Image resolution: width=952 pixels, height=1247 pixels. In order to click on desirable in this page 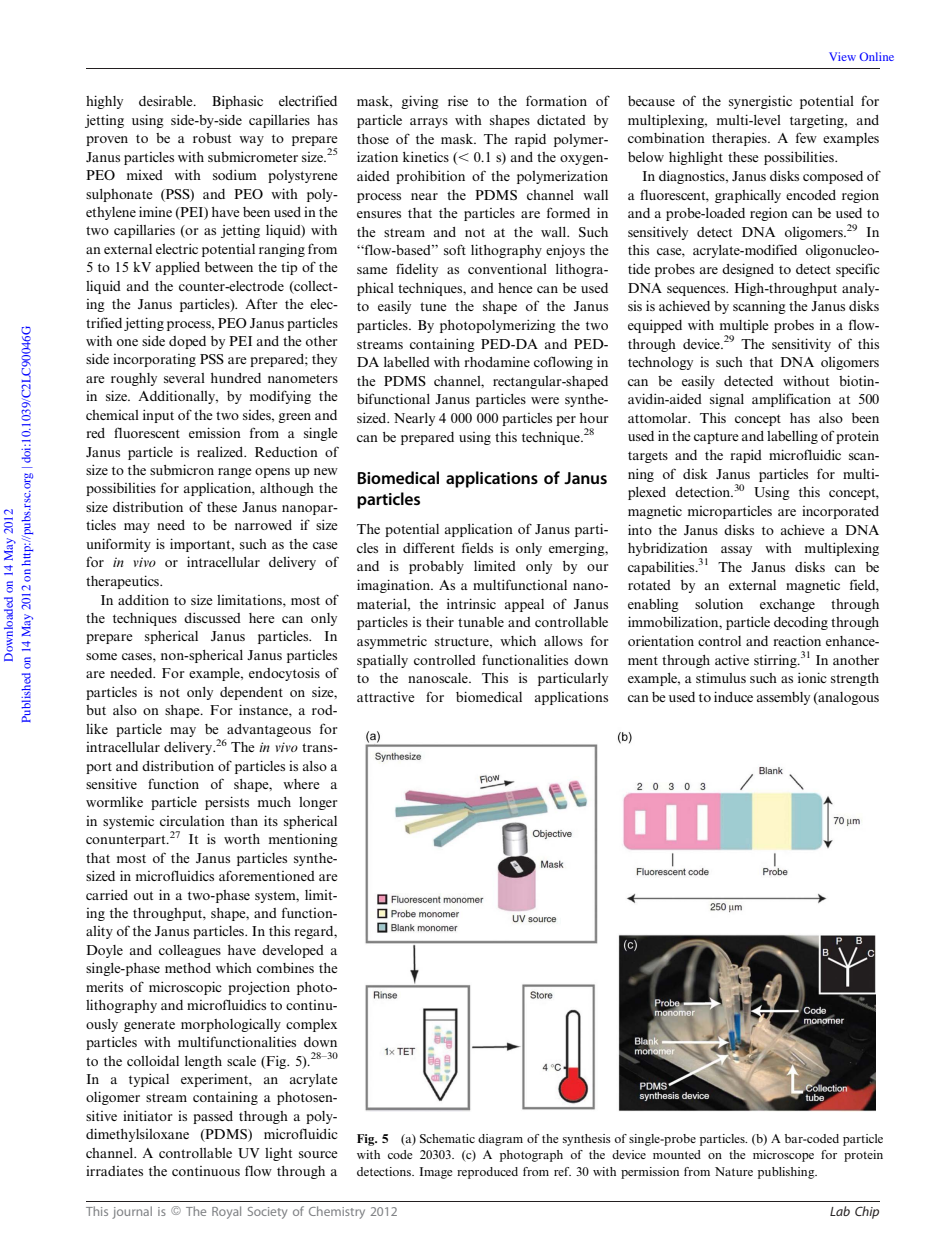, I will do `click(167, 100)`.
